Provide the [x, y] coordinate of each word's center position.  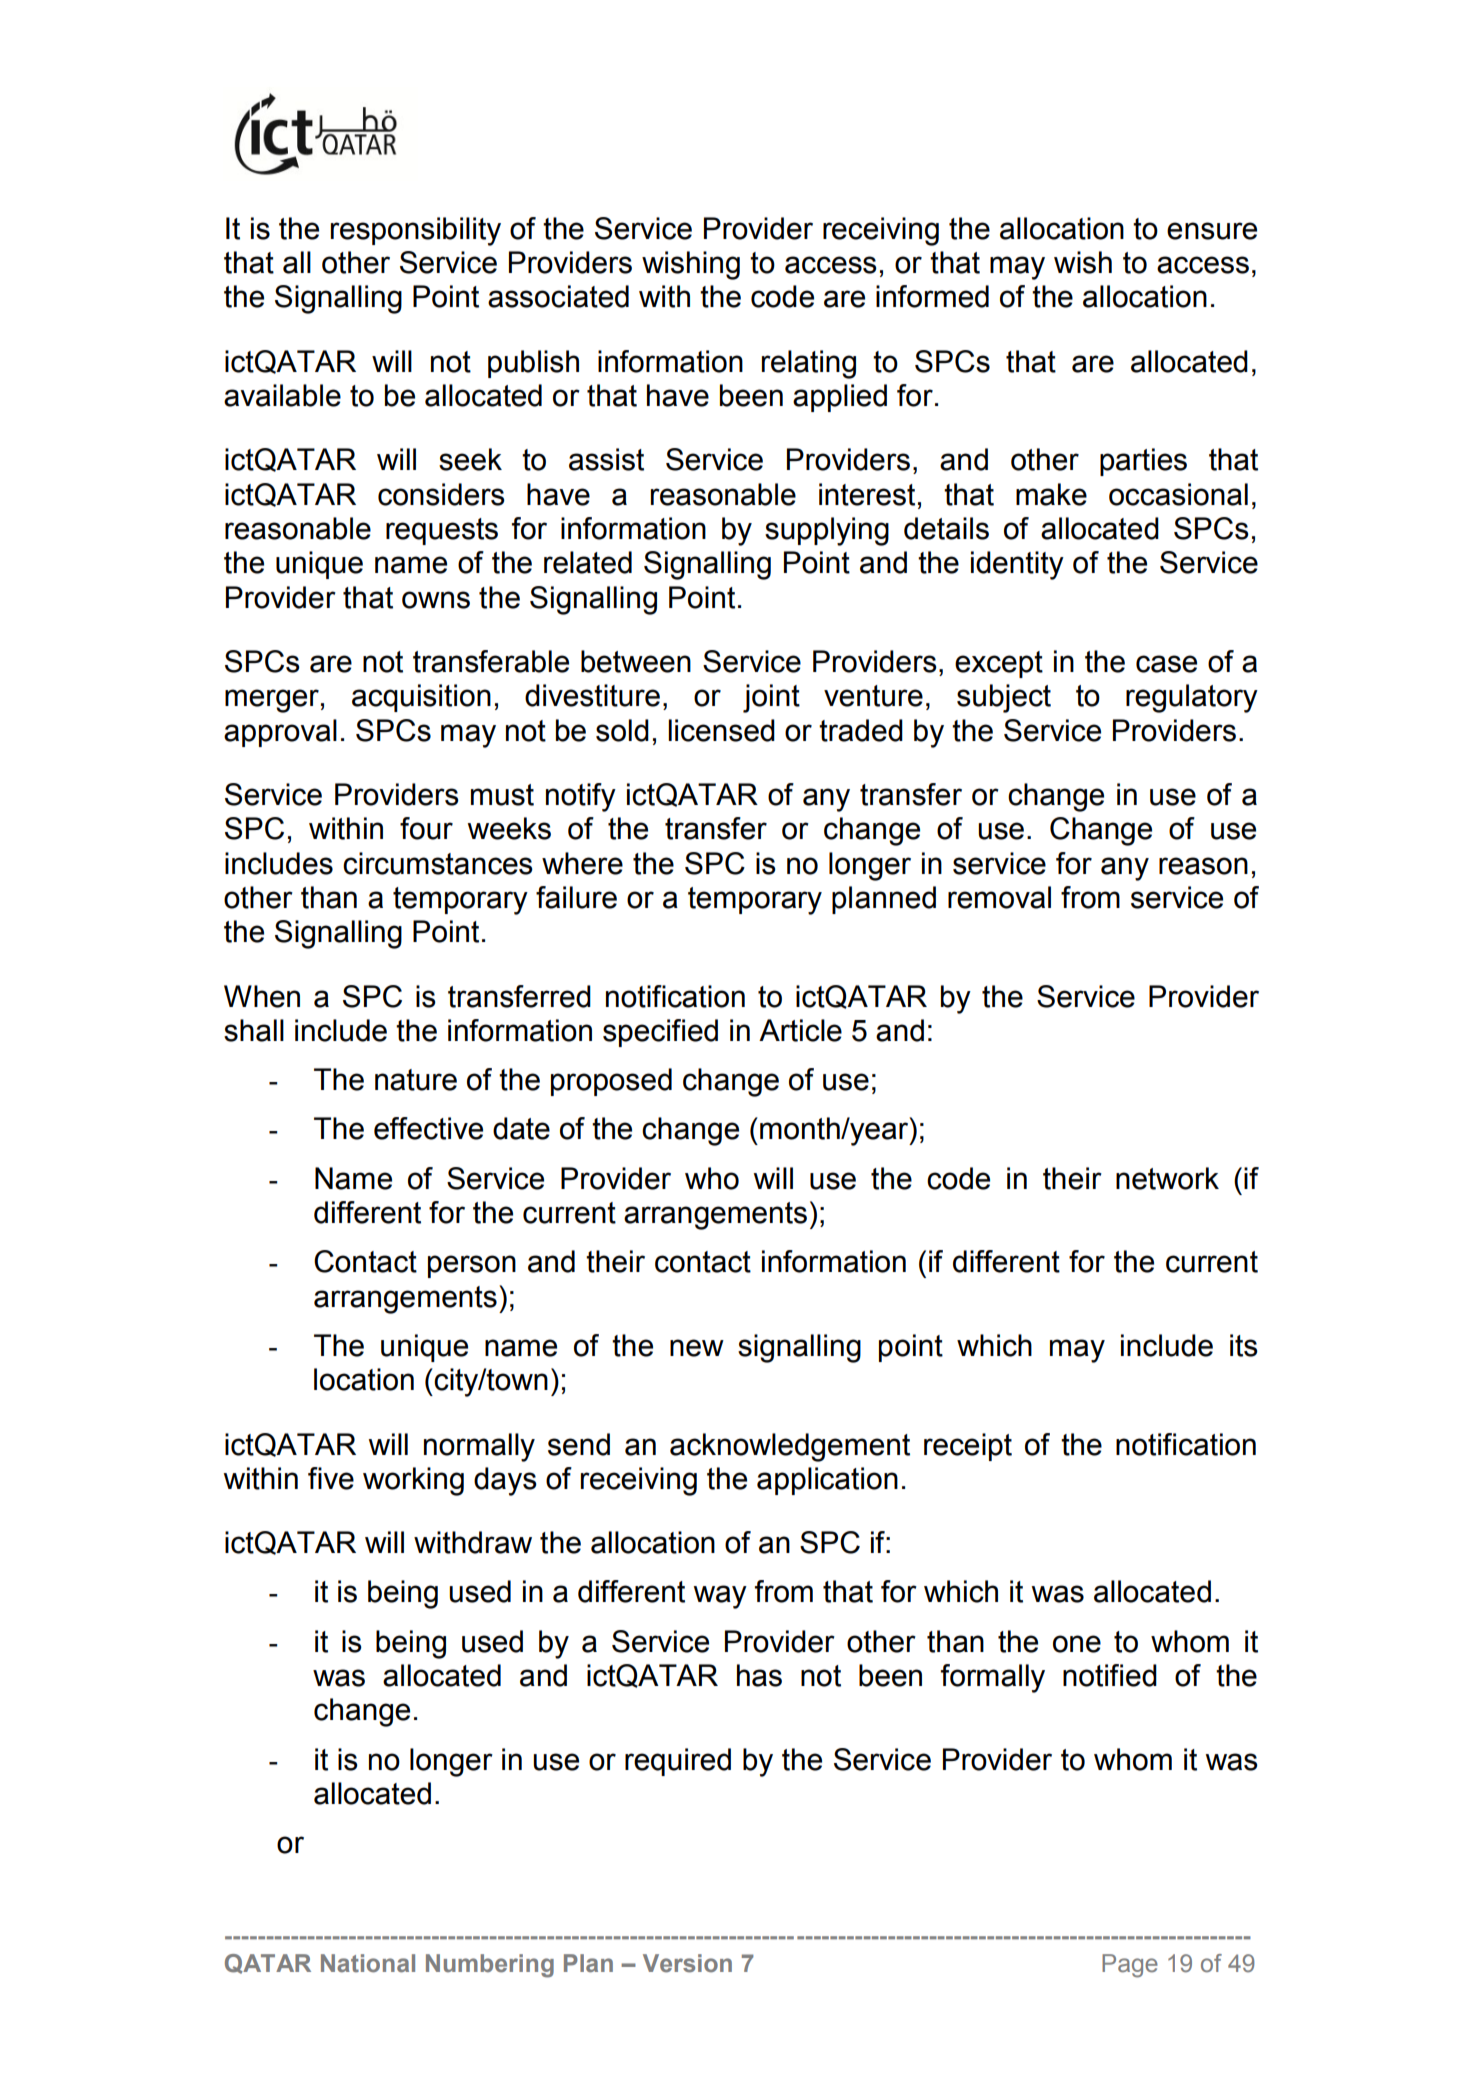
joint [771, 698]
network [1167, 1178]
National [368, 1963]
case [1166, 664]
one [1077, 1644]
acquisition [421, 698]
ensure [1212, 231]
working [413, 1481]
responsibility [416, 231]
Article [800, 1030]
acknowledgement [790, 1447]
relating [809, 364]
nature [416, 1080]
